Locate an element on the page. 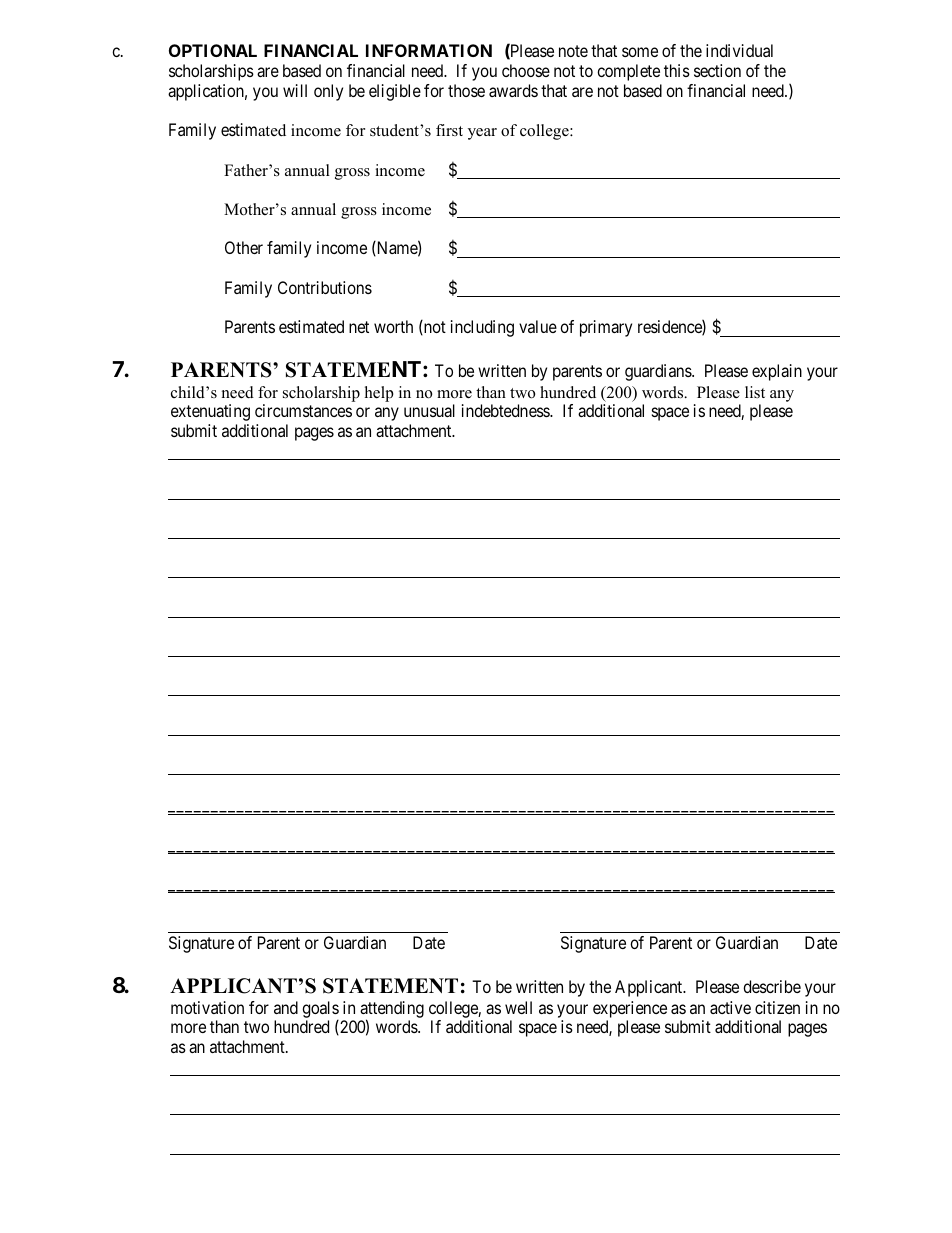 The image size is (952, 1233). section is located at coordinates (717, 70).
